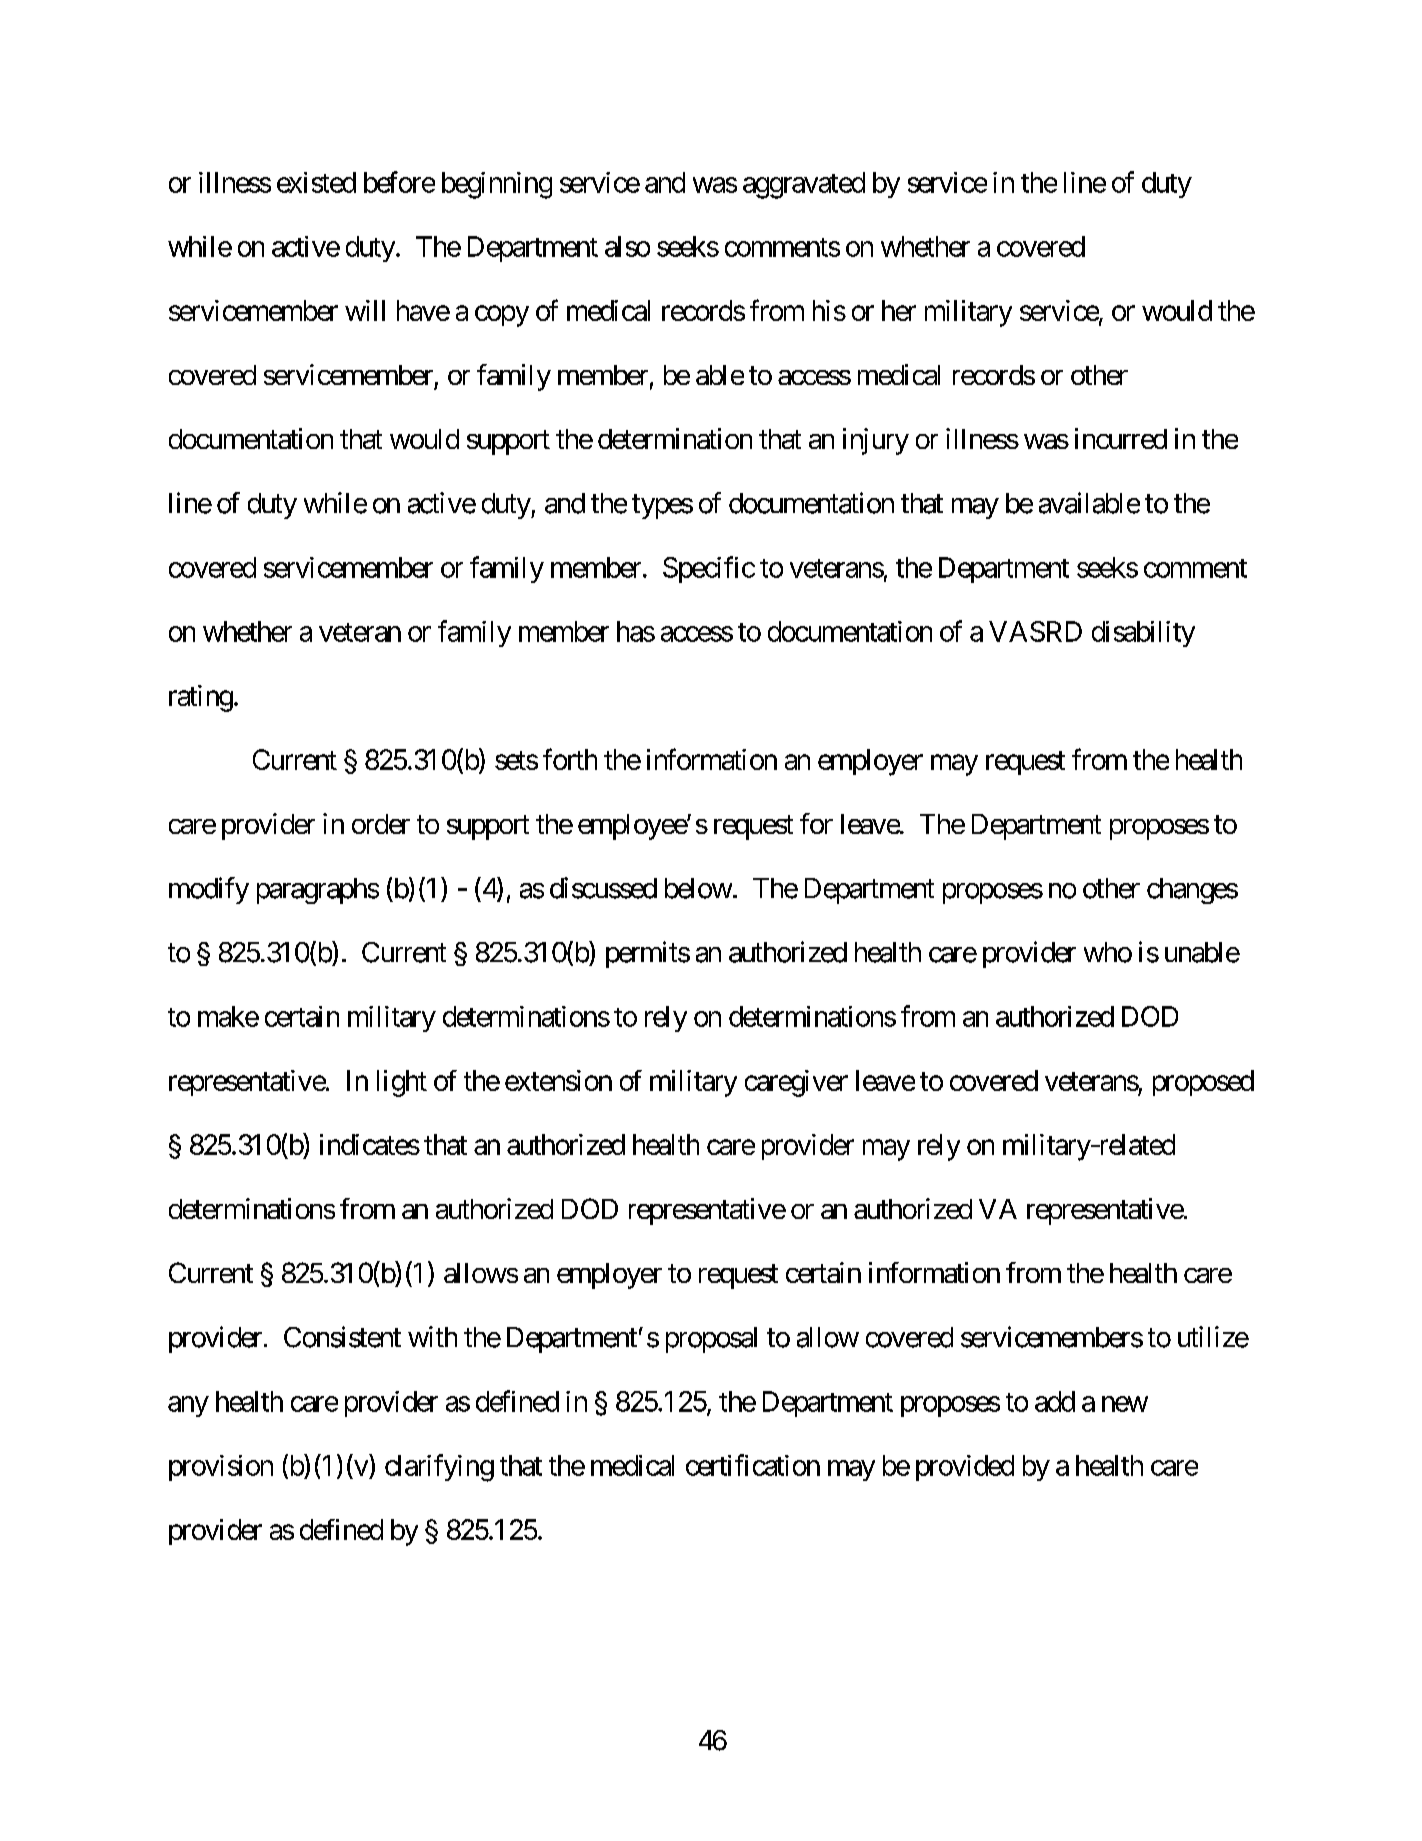 This image has width=1422, height=1841. Describe the element at coordinates (381, 824) in the image. I see `order` at that location.
